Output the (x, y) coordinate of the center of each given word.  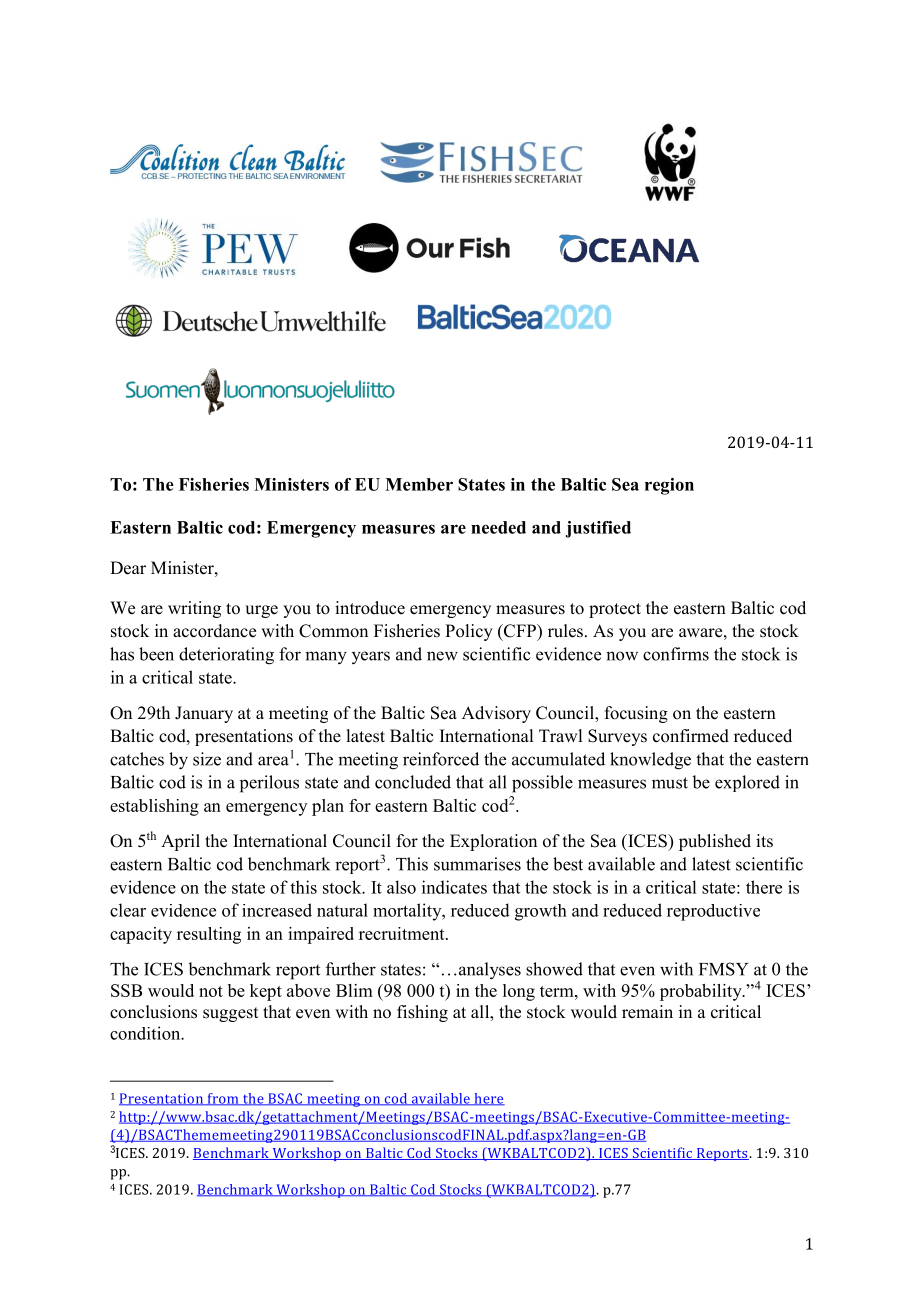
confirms (676, 654)
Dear (128, 568)
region (669, 486)
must (670, 783)
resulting (209, 935)
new (442, 656)
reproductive (713, 912)
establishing (154, 807)
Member (419, 484)
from (223, 1099)
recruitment (403, 933)
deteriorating (226, 656)
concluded (413, 782)
